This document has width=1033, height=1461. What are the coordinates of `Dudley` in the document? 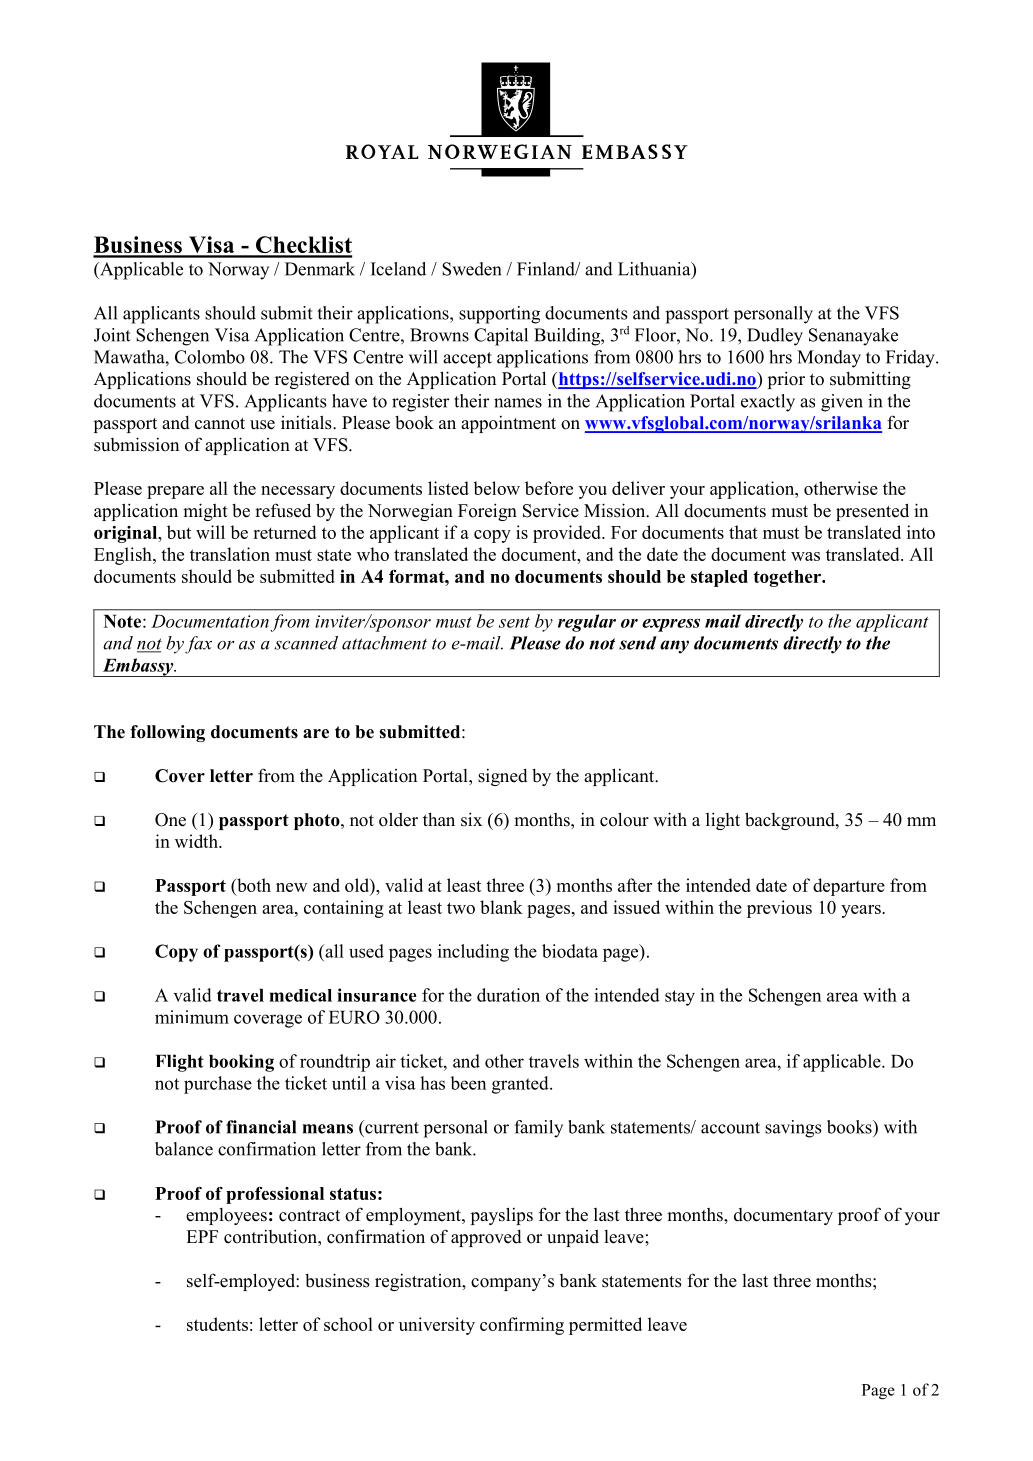 It's located at (775, 337).
